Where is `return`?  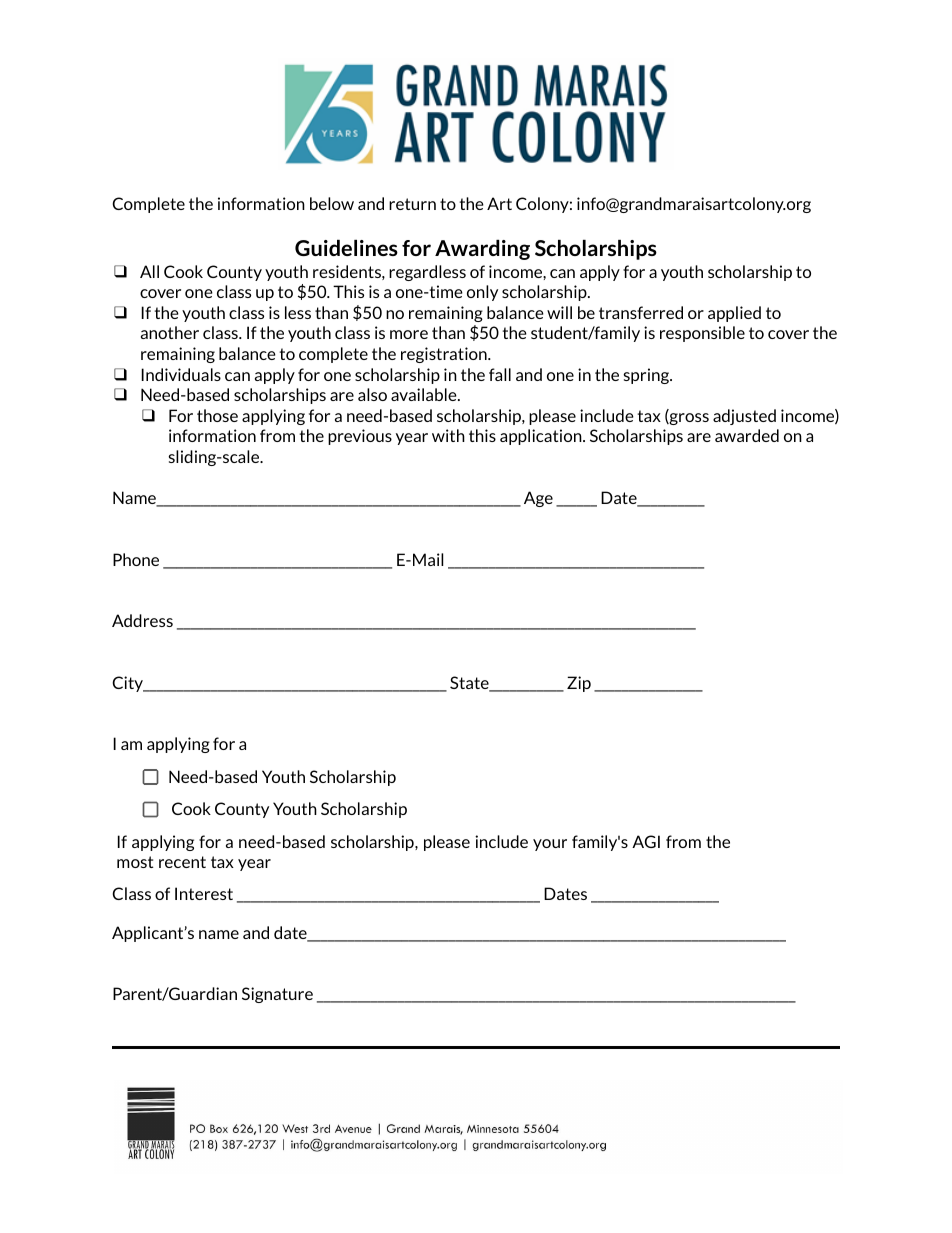
return is located at coordinates (412, 204).
